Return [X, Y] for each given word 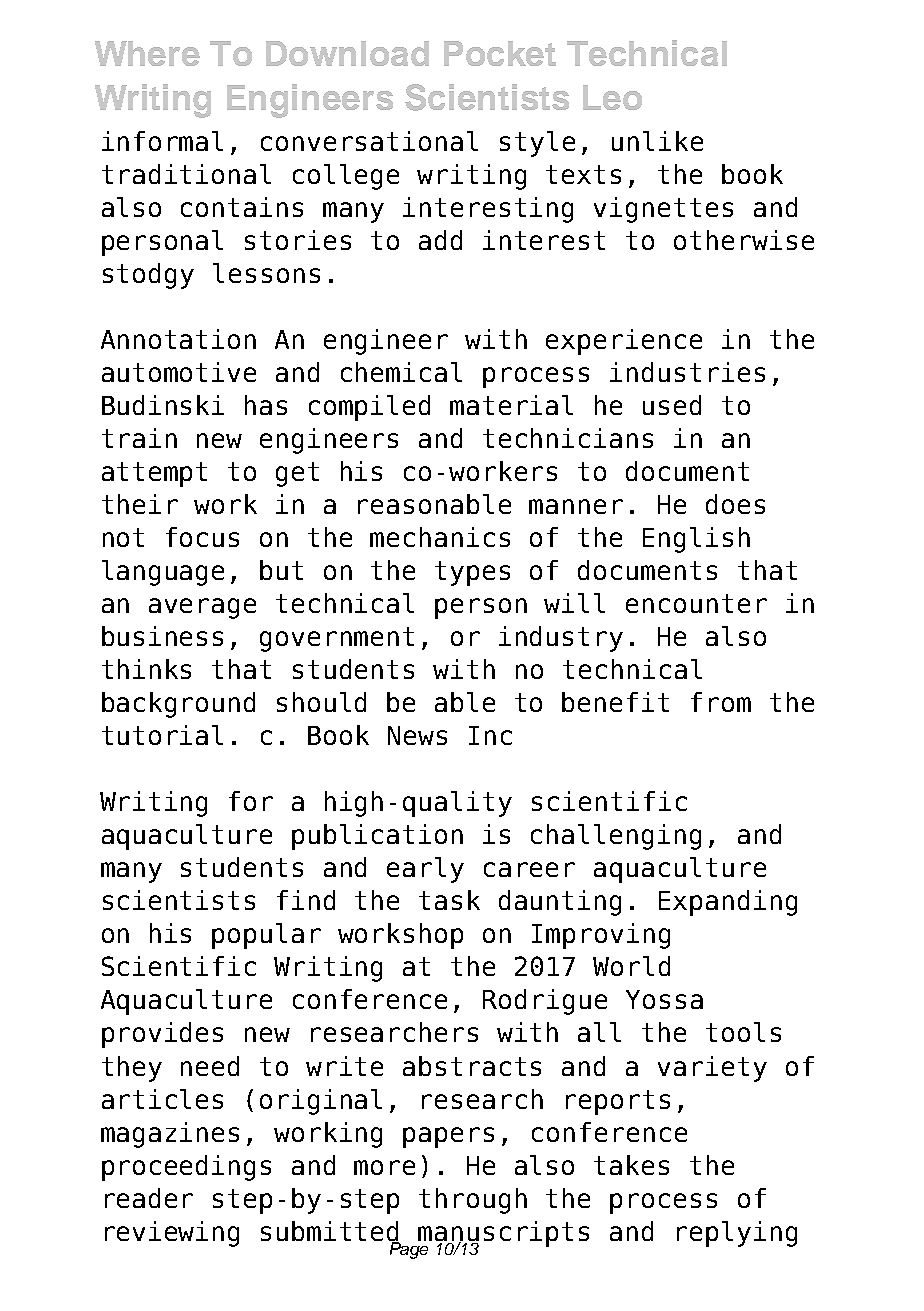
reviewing [172, 1234]
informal [162, 141]
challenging [616, 837]
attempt [154, 474]
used [672, 405]
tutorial [162, 735]
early [425, 870]
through [473, 1201]
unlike [657, 141]
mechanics [440, 537]
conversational [369, 141]
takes [631, 1165]
